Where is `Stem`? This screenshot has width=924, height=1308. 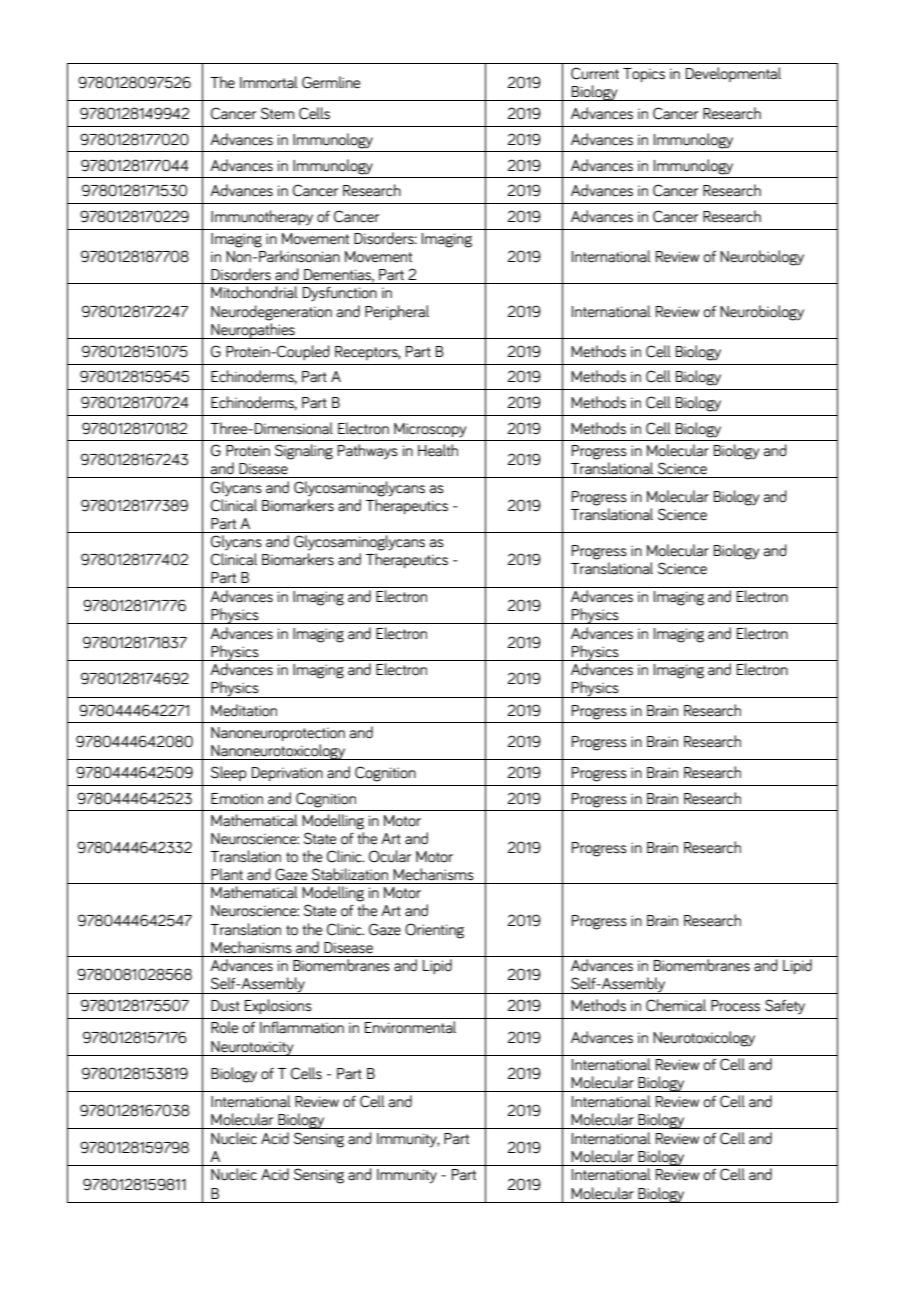 Stem is located at coordinates (277, 113).
